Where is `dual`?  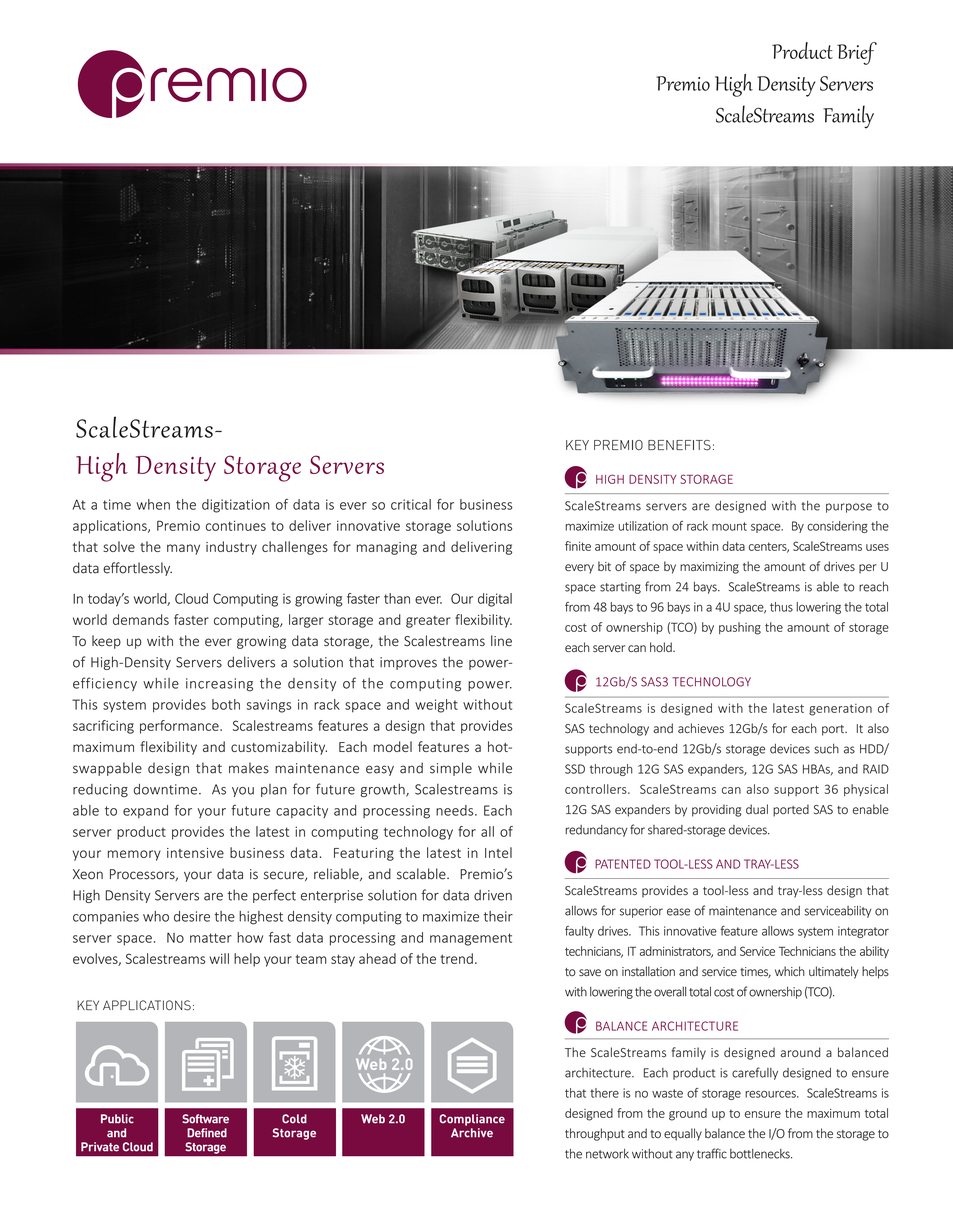 dual is located at coordinates (757, 809).
